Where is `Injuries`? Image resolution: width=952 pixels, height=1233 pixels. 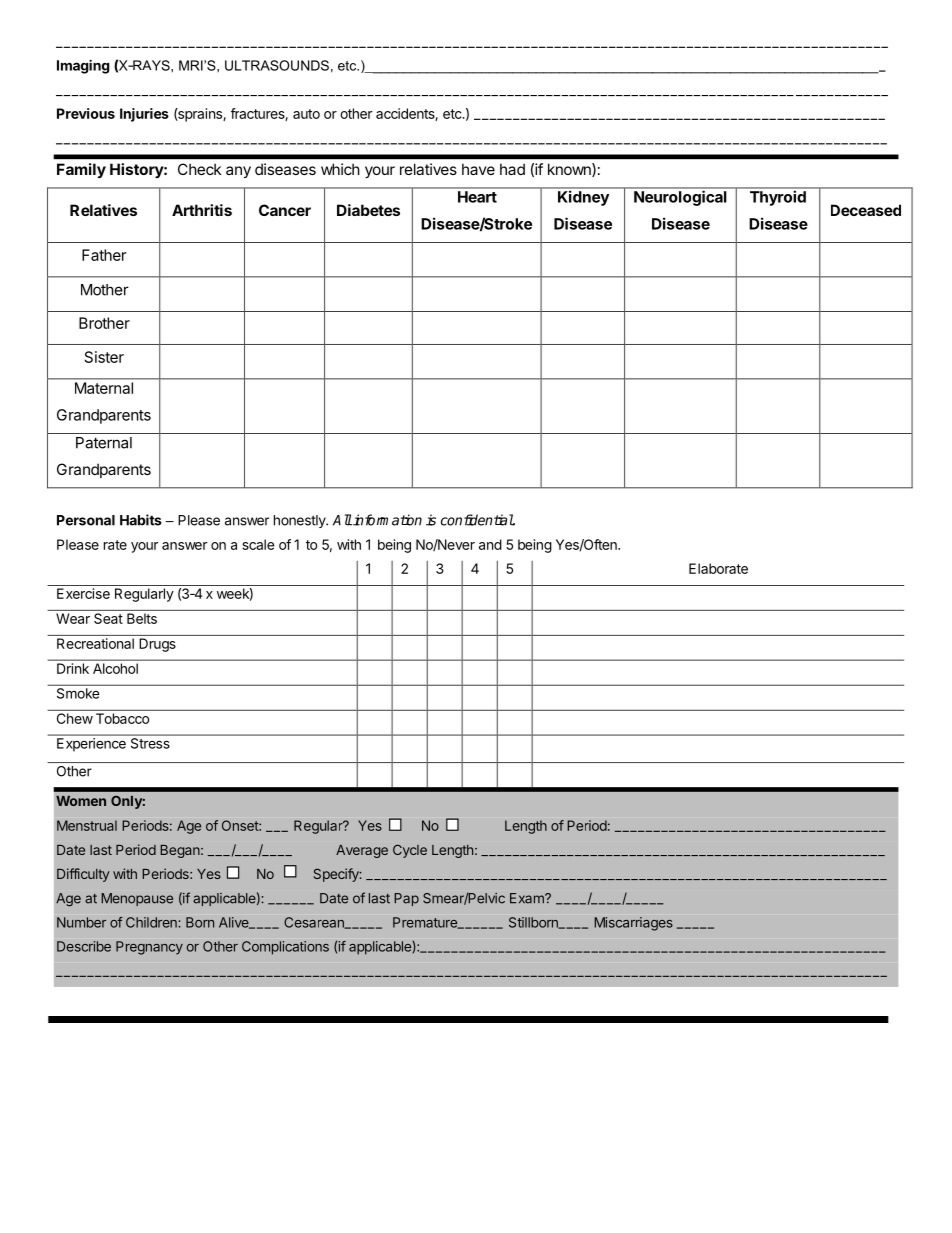 Injuries is located at coordinates (144, 115).
